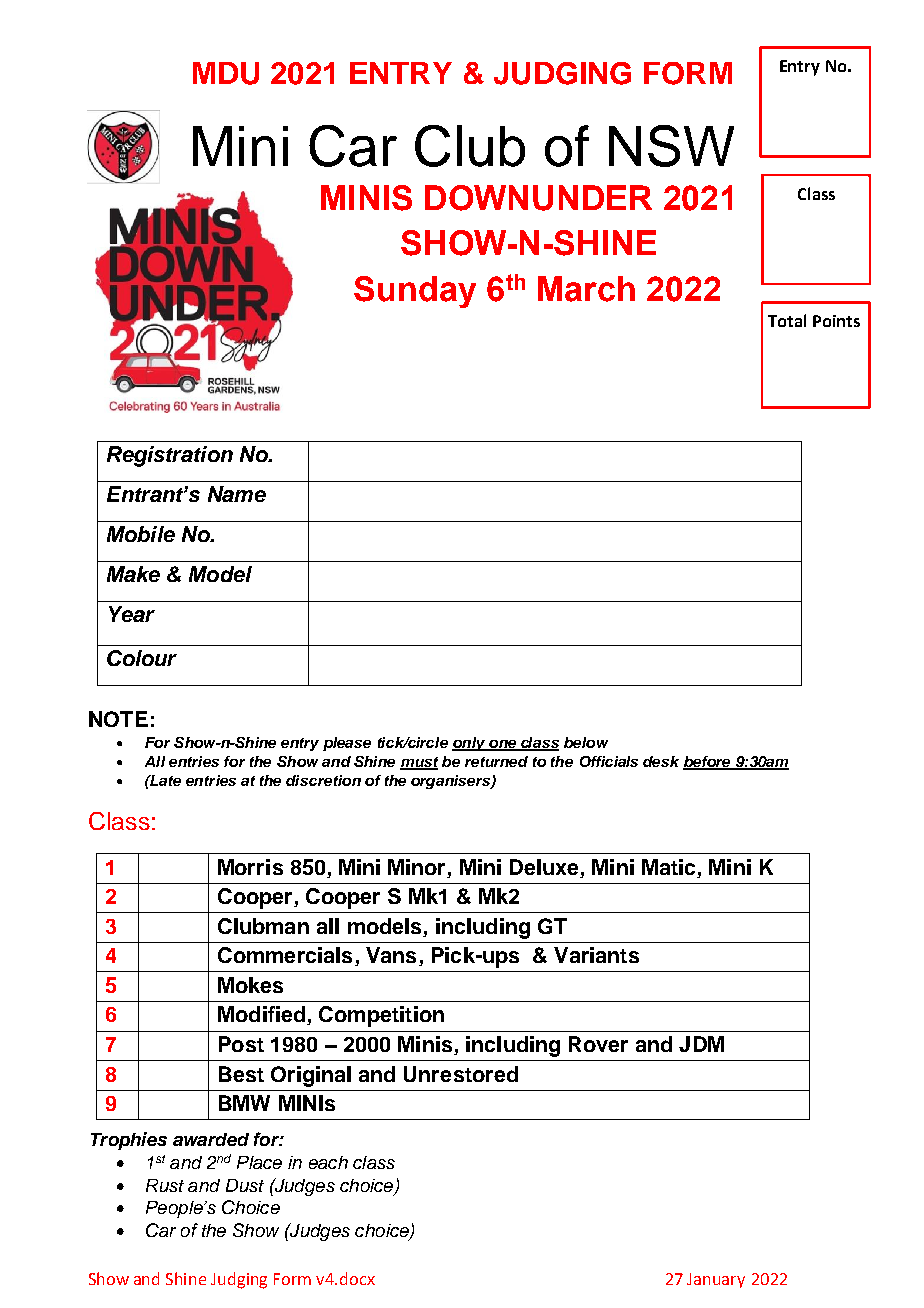  What do you see at coordinates (142, 658) in the screenshot?
I see `Colour` at bounding box center [142, 658].
